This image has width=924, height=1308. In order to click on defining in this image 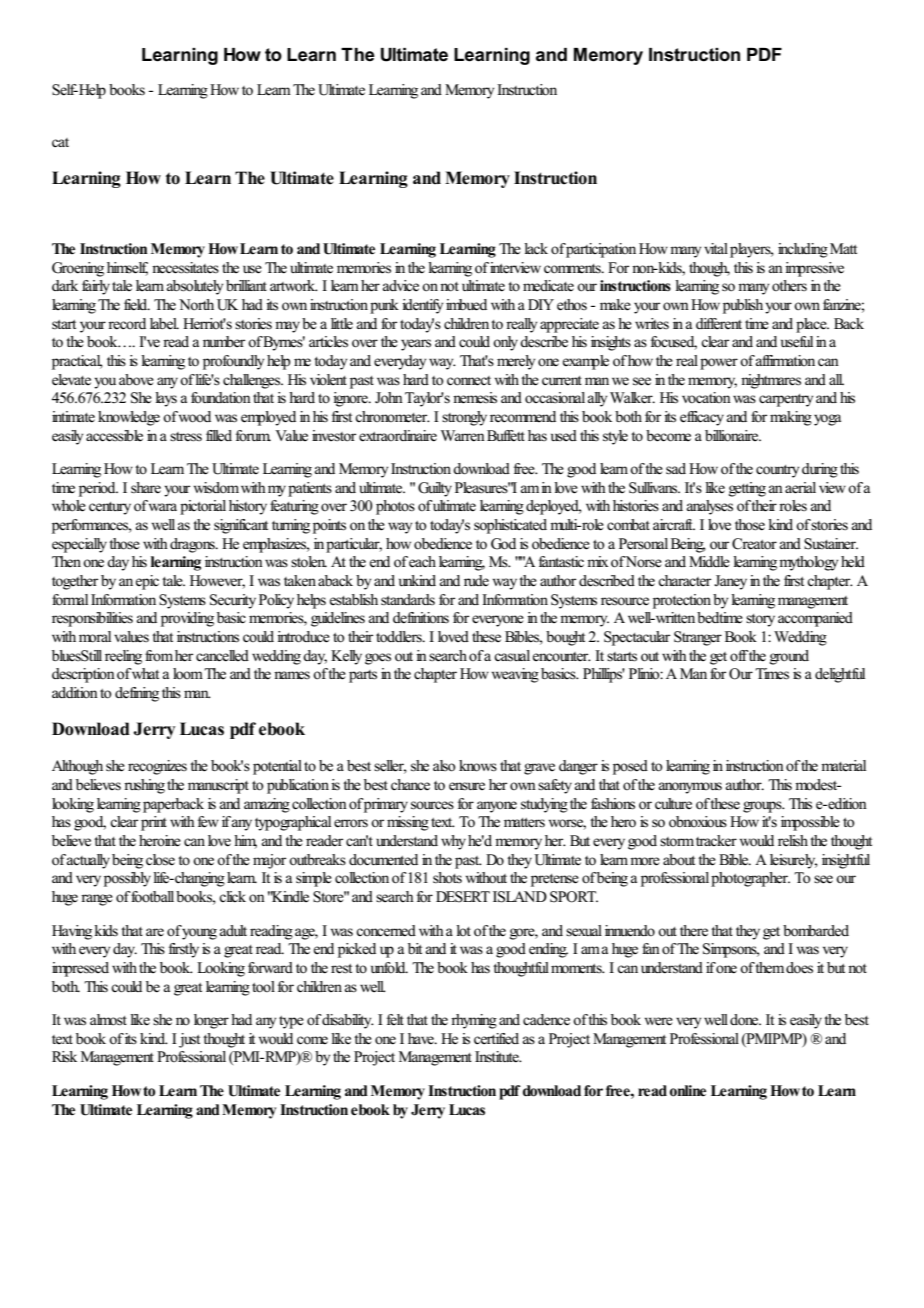, I will do `click(137, 694)`.
